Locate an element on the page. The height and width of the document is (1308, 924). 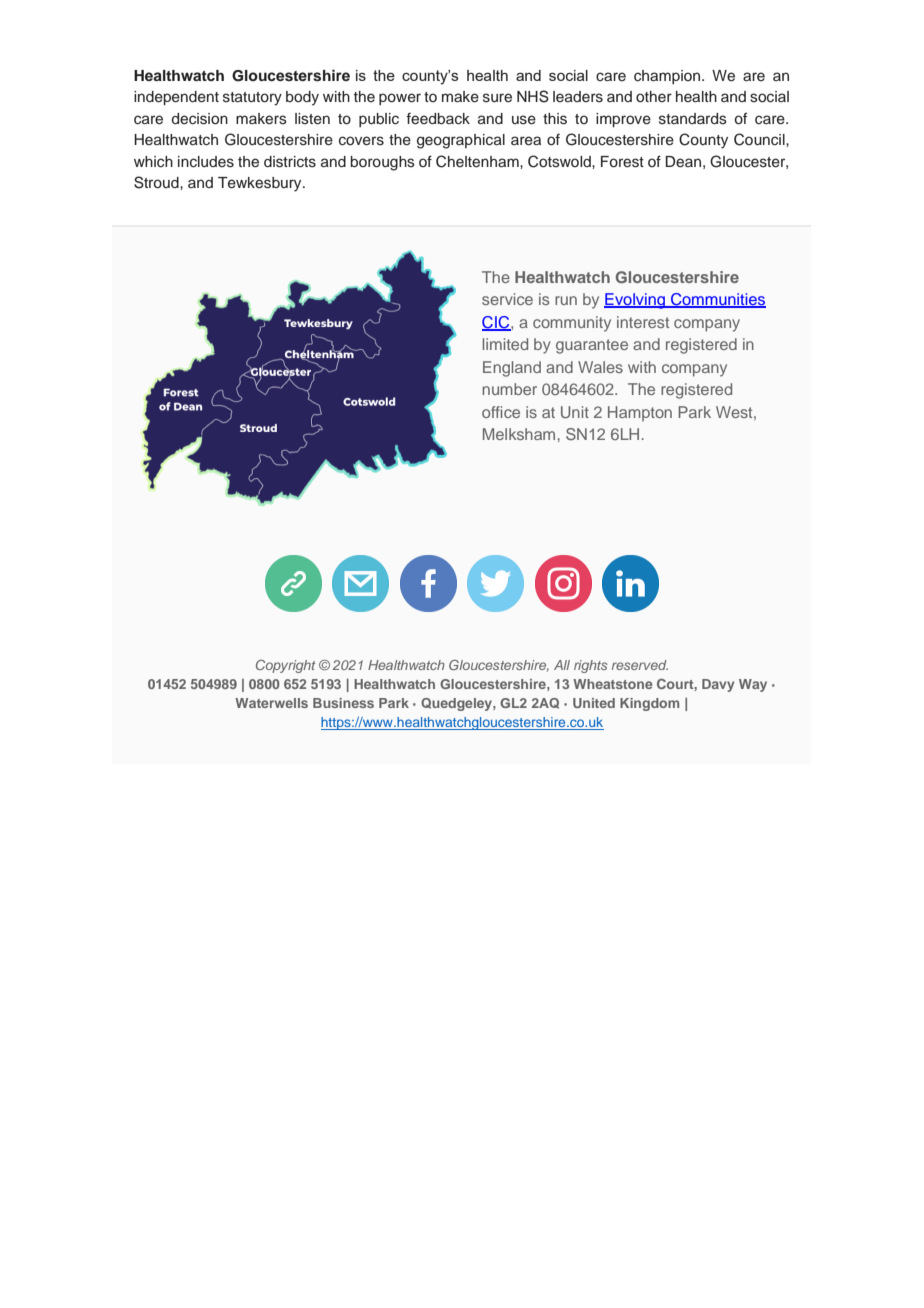
sure is located at coordinates (497, 98).
